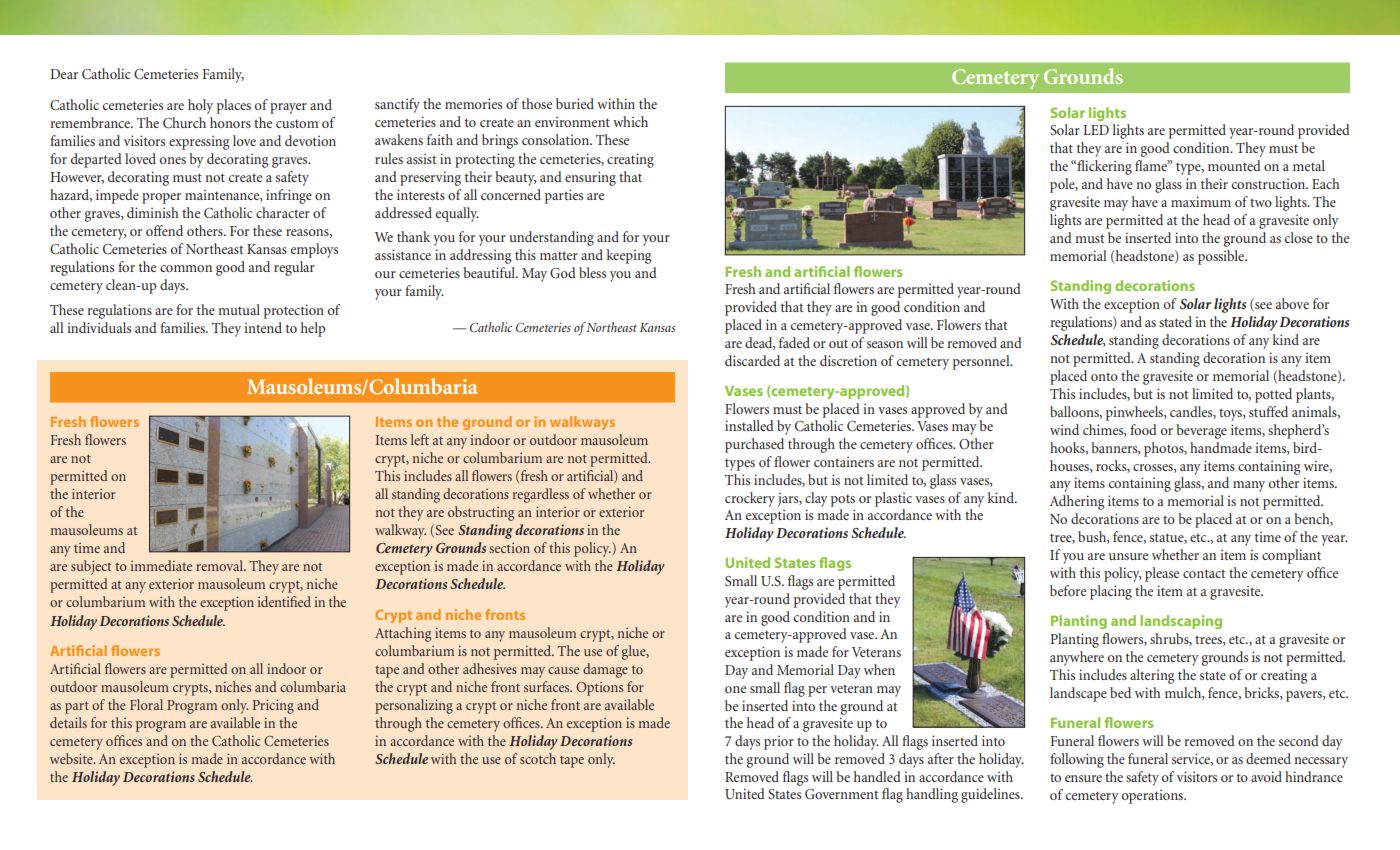  Describe the element at coordinates (630, 121) in the page. I see `which` at that location.
